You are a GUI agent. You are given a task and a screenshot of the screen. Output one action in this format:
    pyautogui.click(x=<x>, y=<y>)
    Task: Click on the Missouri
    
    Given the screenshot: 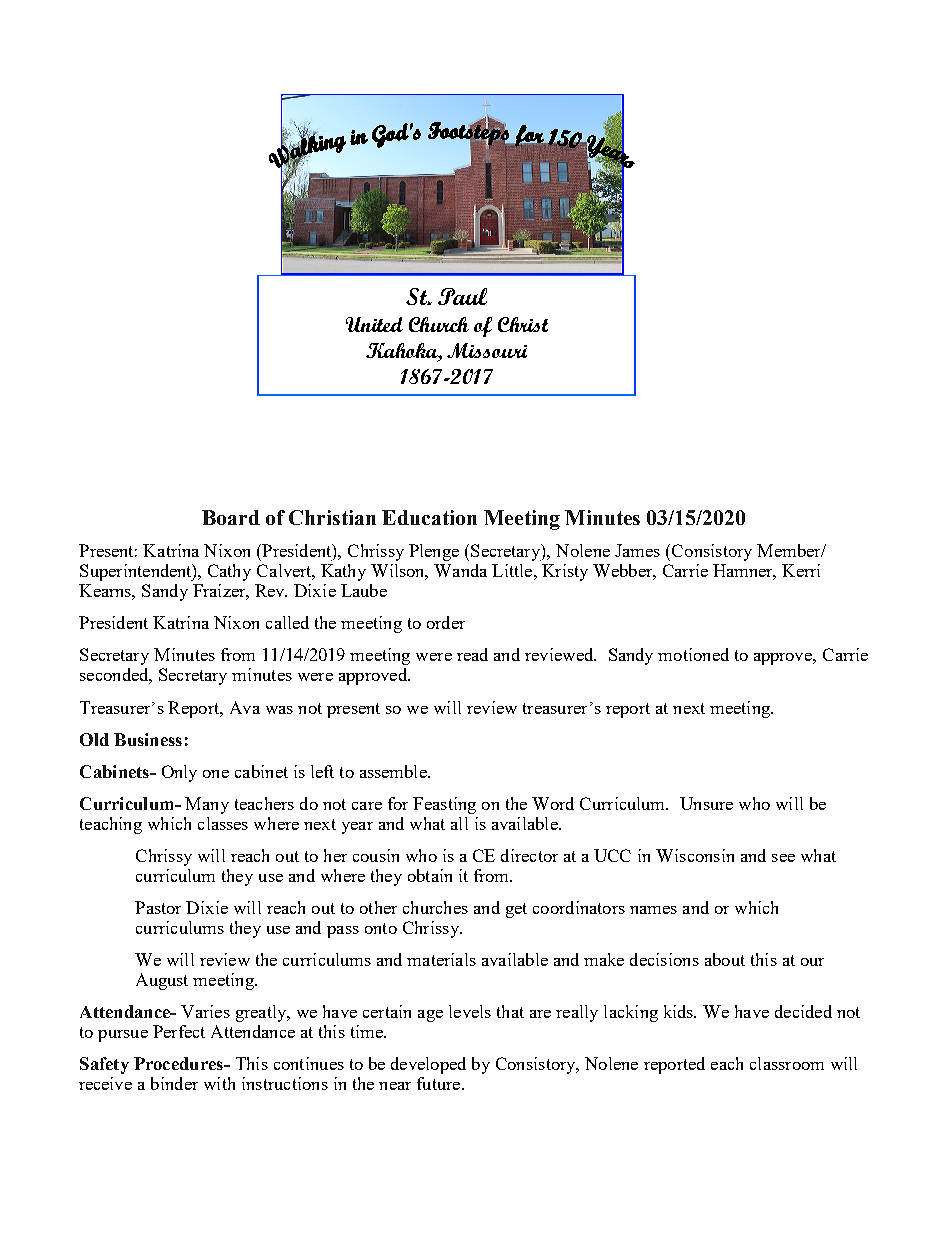 What is the action you would take?
    pyautogui.click(x=487, y=350)
